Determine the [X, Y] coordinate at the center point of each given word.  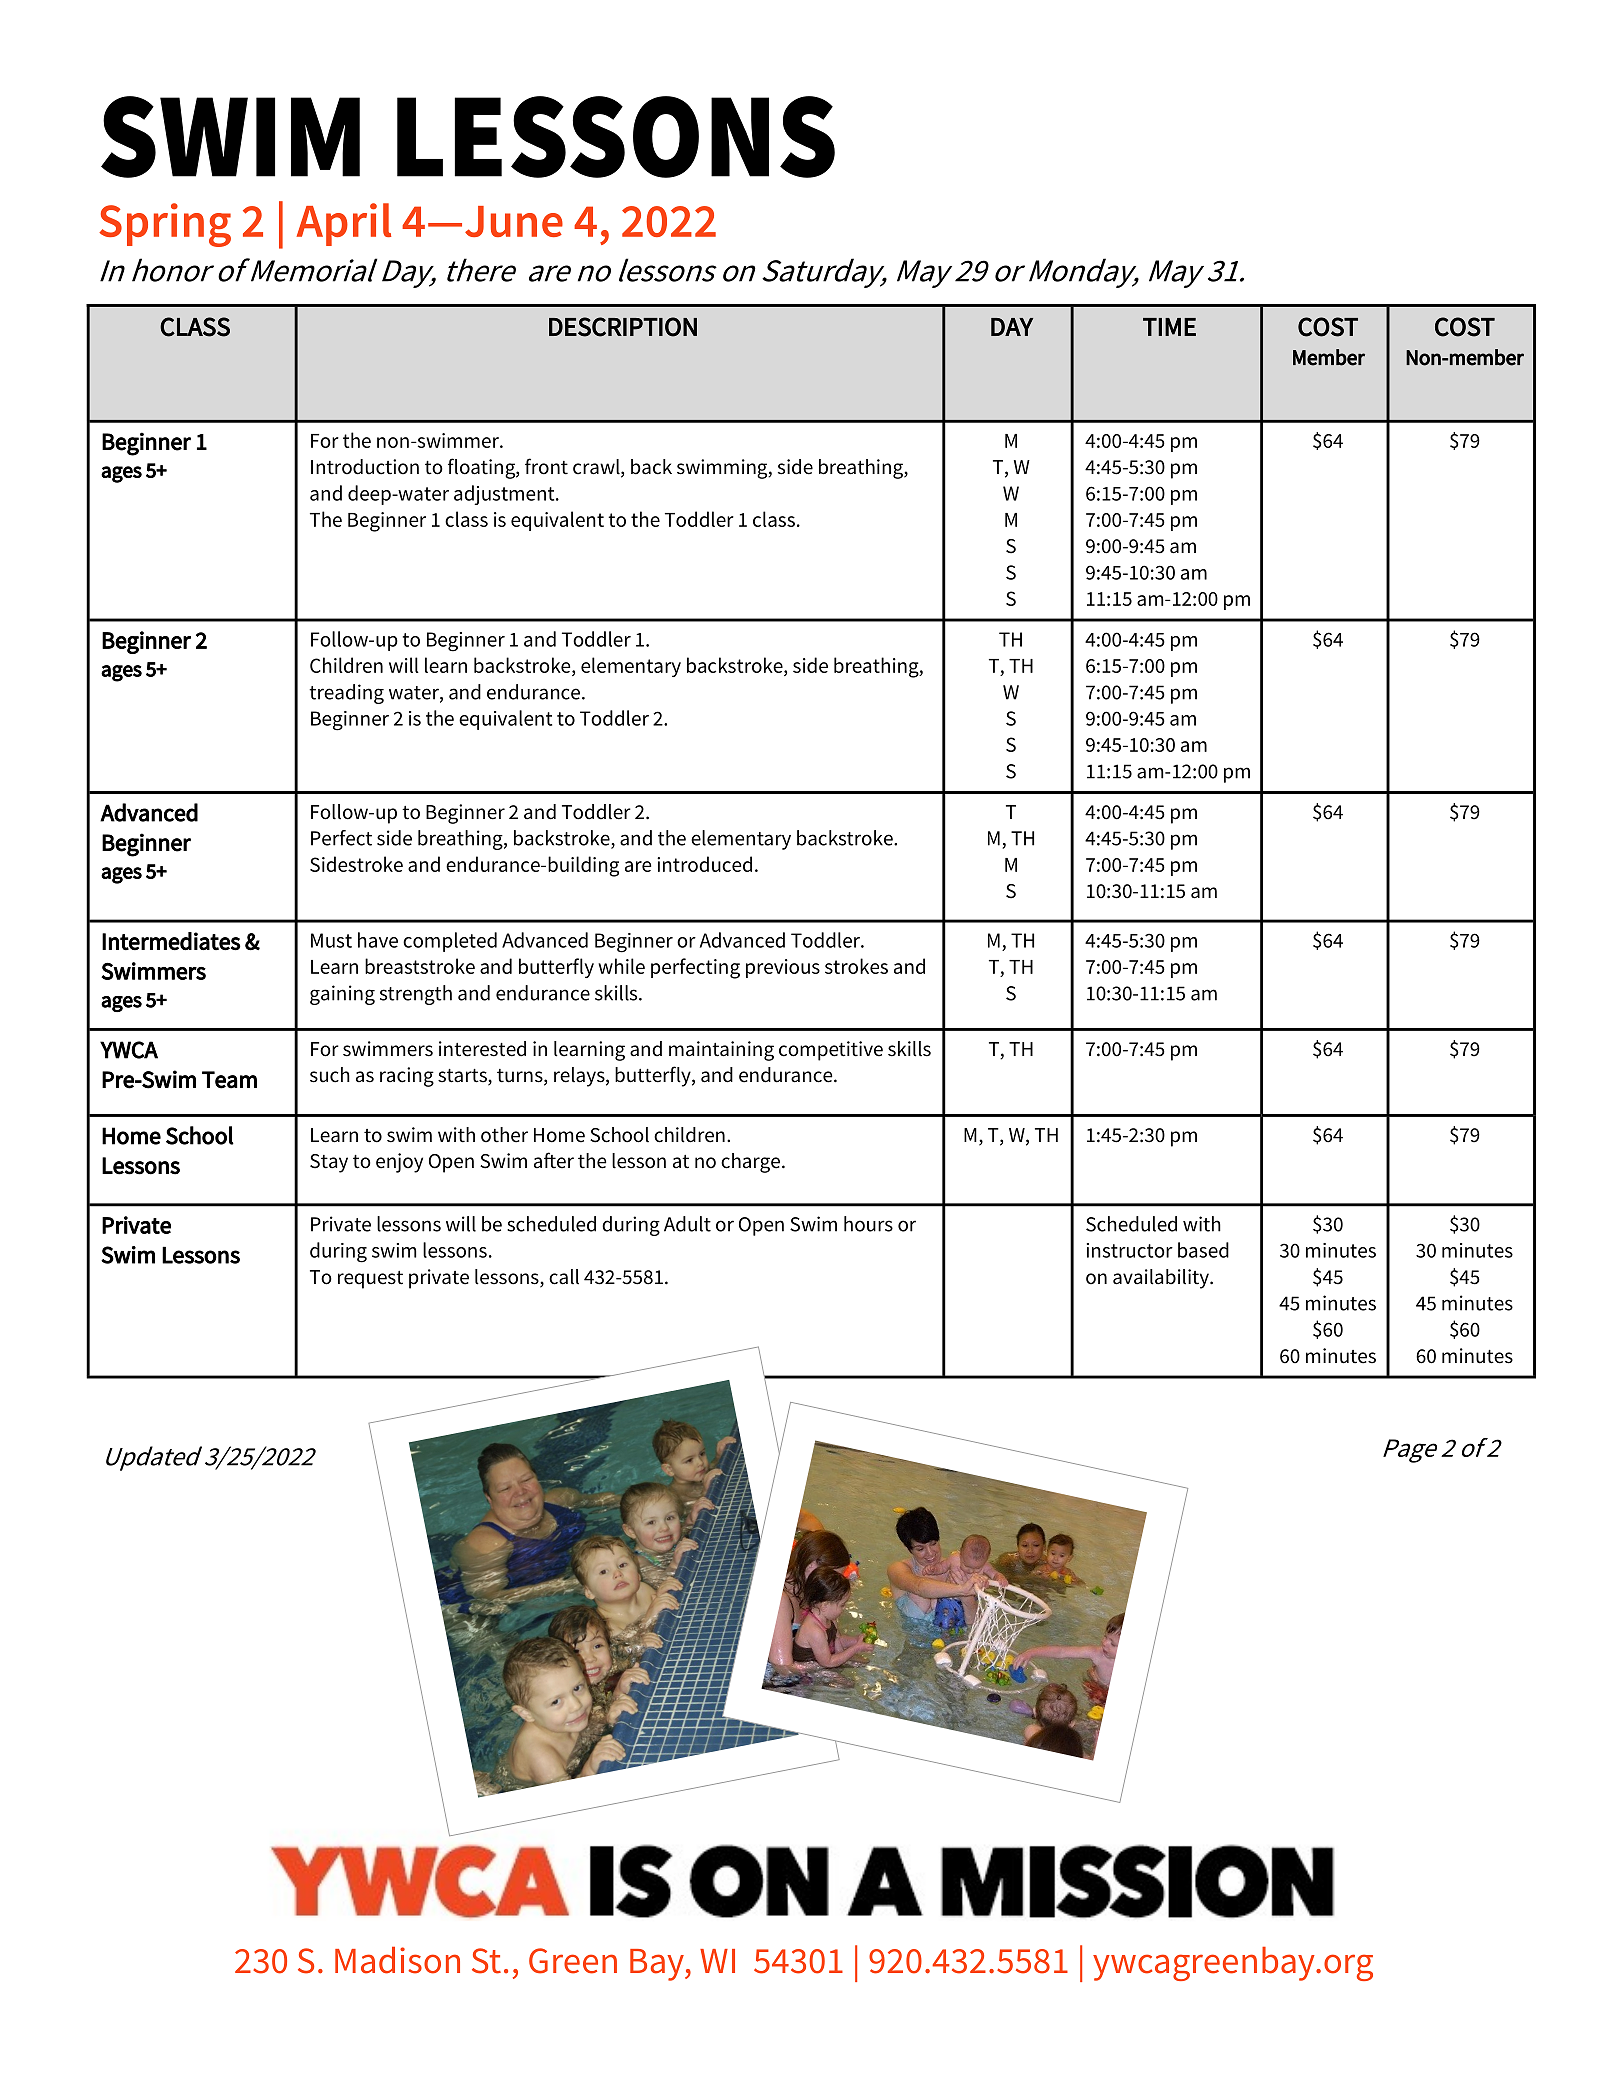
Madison [397, 1960]
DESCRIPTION [623, 327]
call [564, 1277]
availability [1162, 1279]
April [343, 224]
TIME [1169, 327]
